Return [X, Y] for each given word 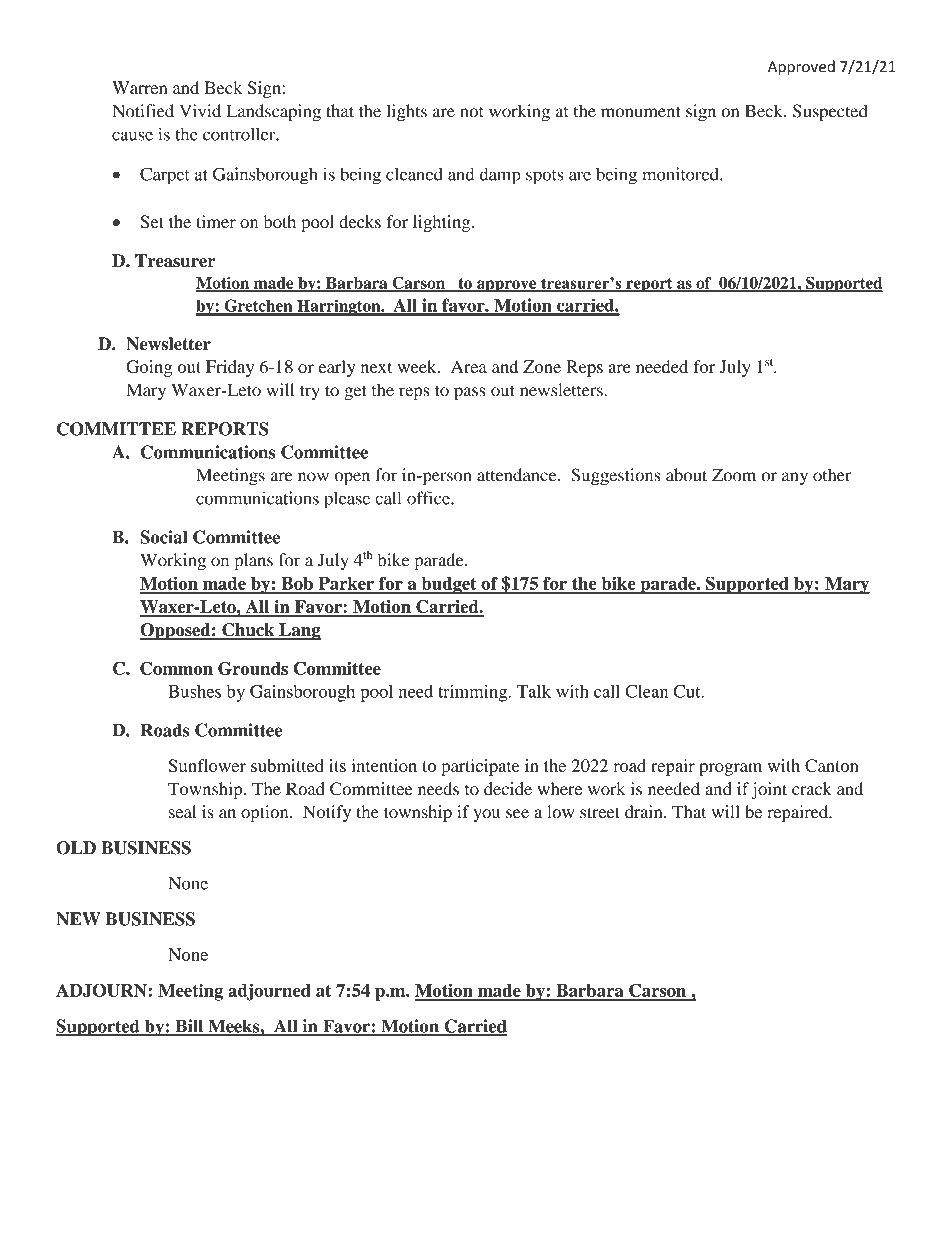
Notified [143, 111]
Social [163, 537]
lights [406, 113]
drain [645, 811]
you [486, 815]
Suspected [830, 112]
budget [449, 585]
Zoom [734, 475]
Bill [189, 1027]
